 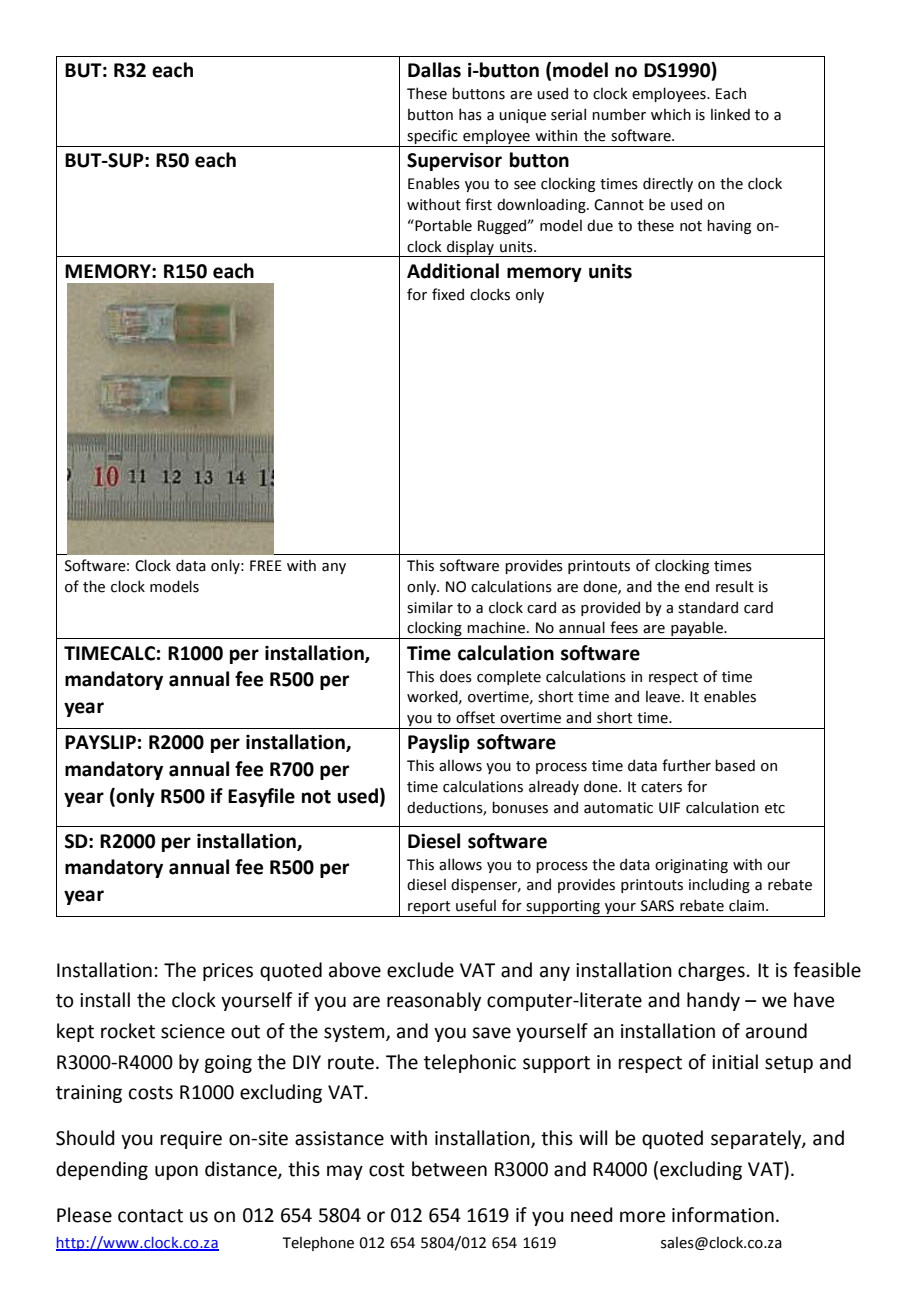 What do you see at coordinates (429, 909) in the image?
I see `report` at bounding box center [429, 909].
